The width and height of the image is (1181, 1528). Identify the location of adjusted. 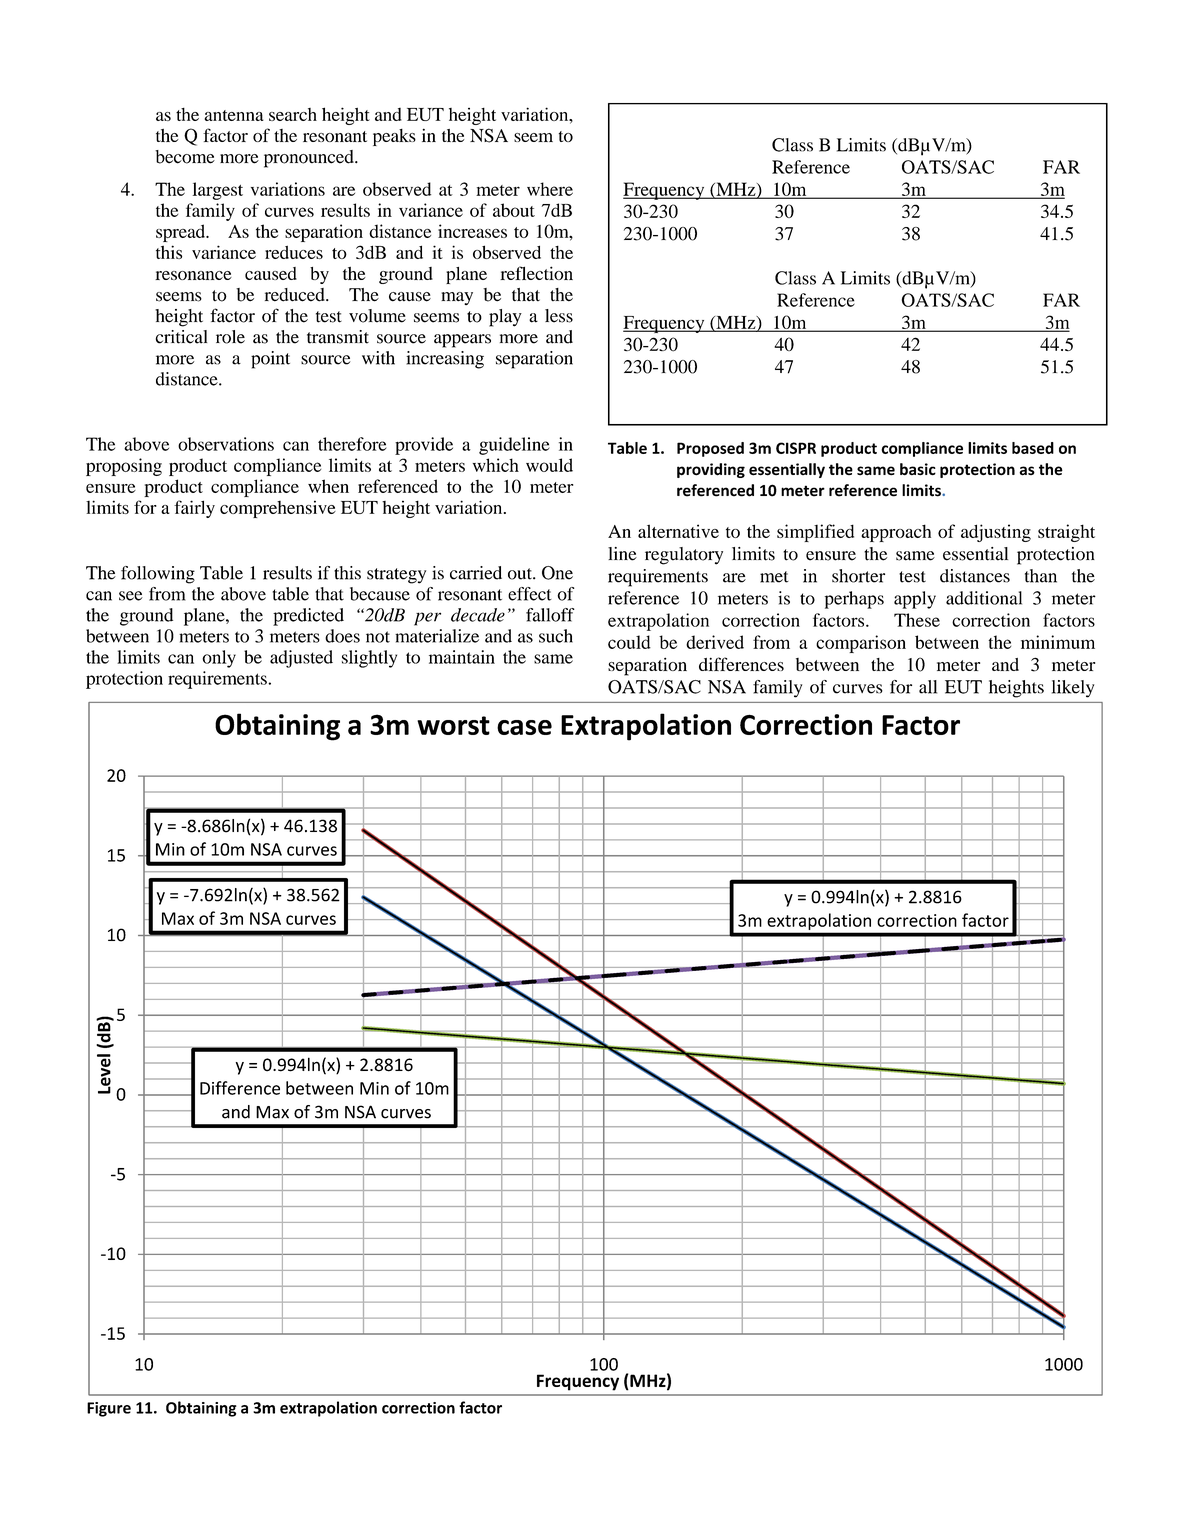
(301, 659).
